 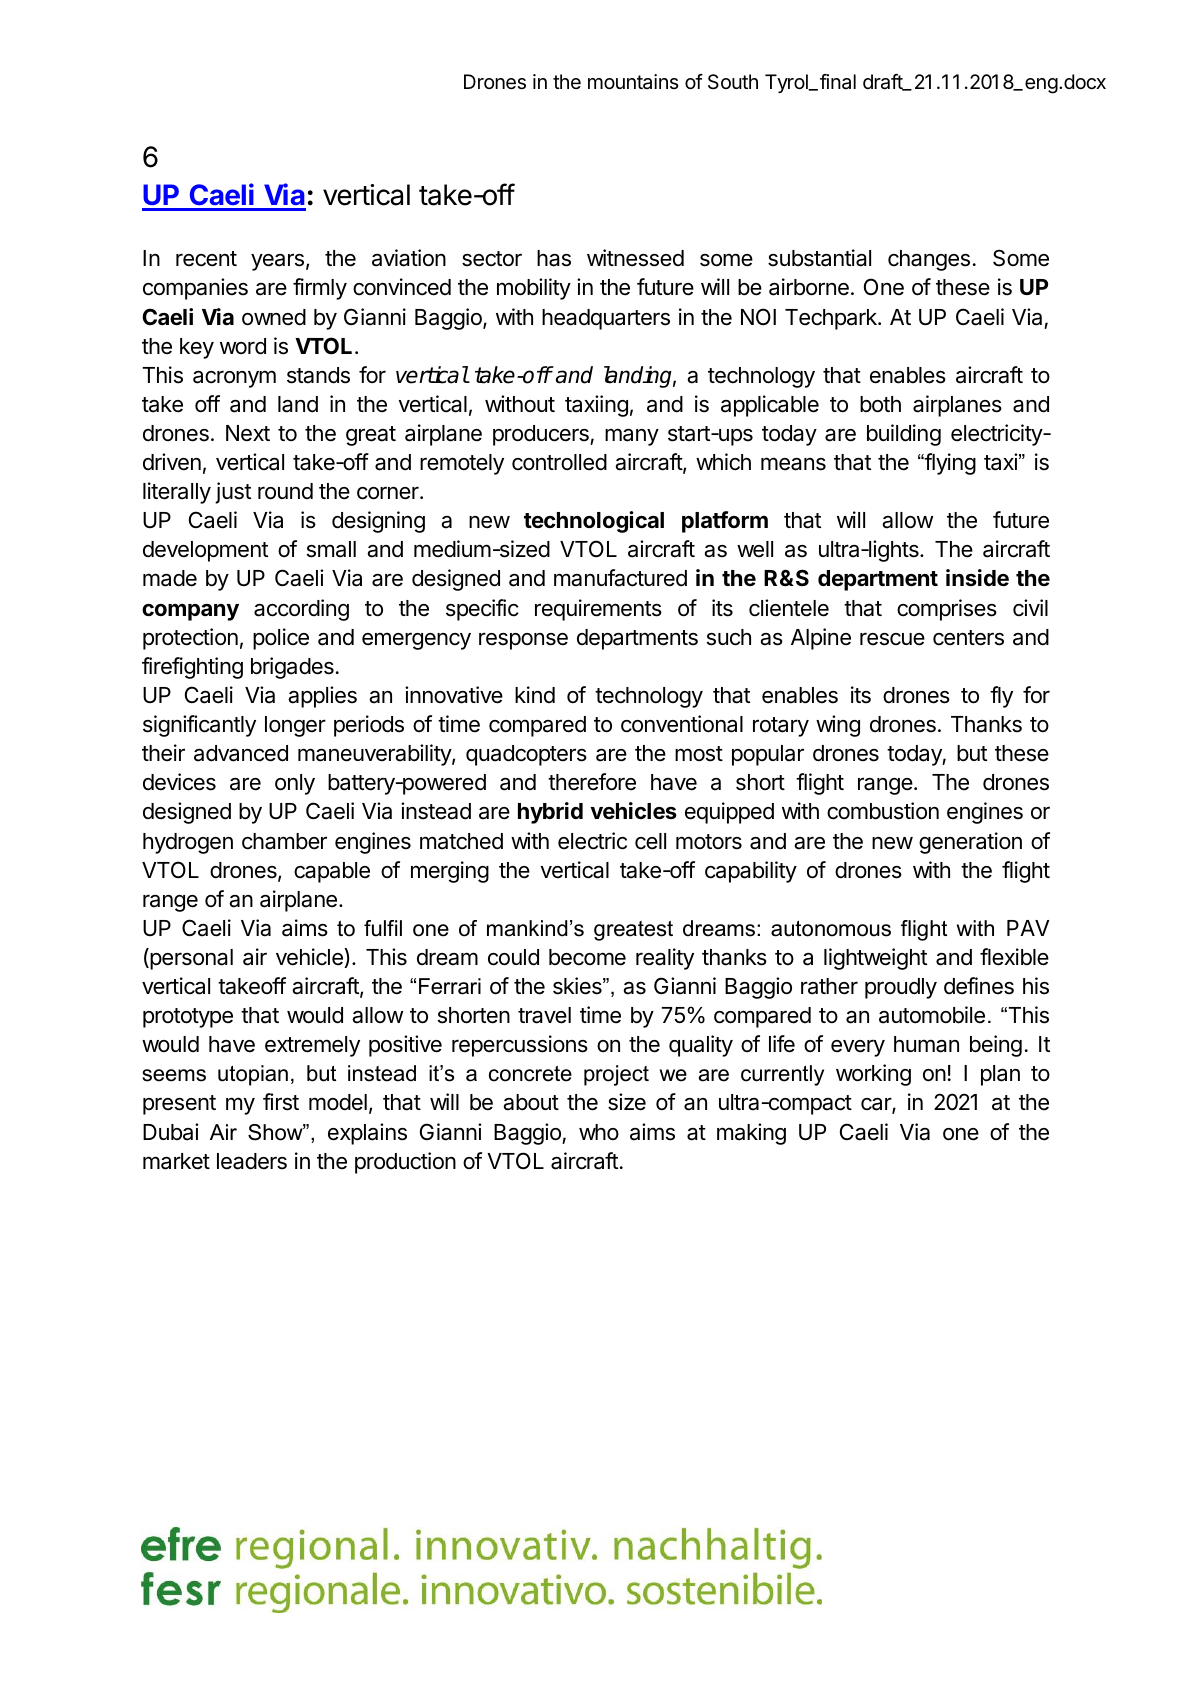 What do you see at coordinates (733, 82) in the screenshot?
I see `South` at bounding box center [733, 82].
